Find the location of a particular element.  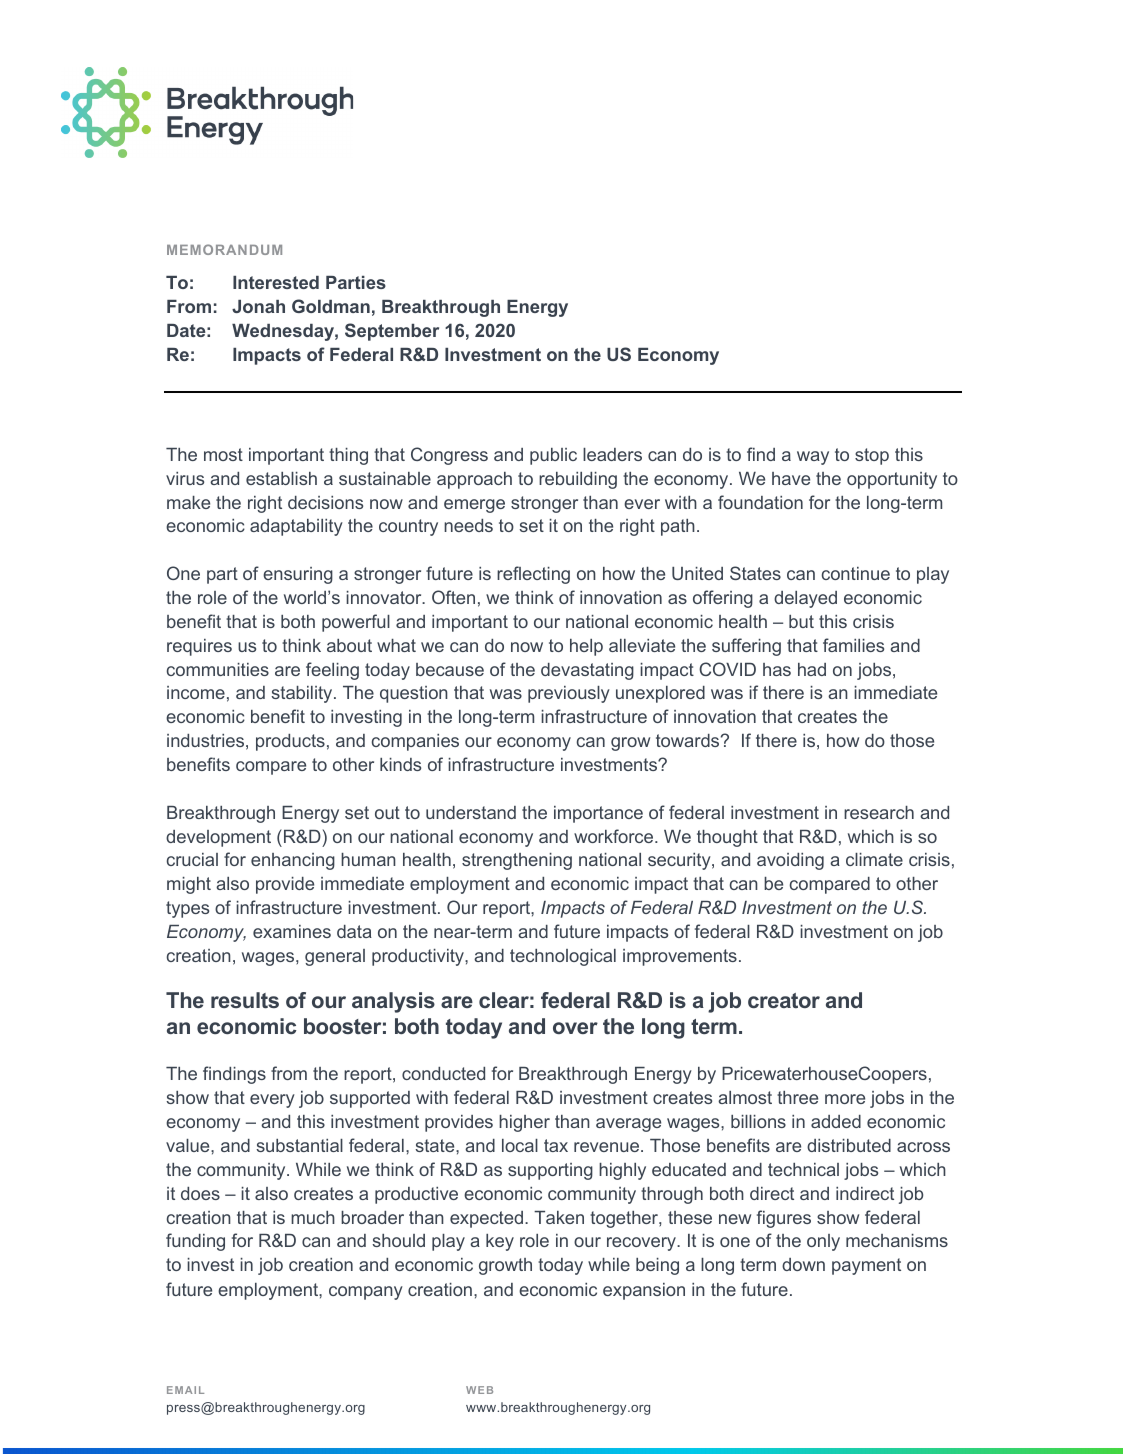

importance is located at coordinates (598, 814).
